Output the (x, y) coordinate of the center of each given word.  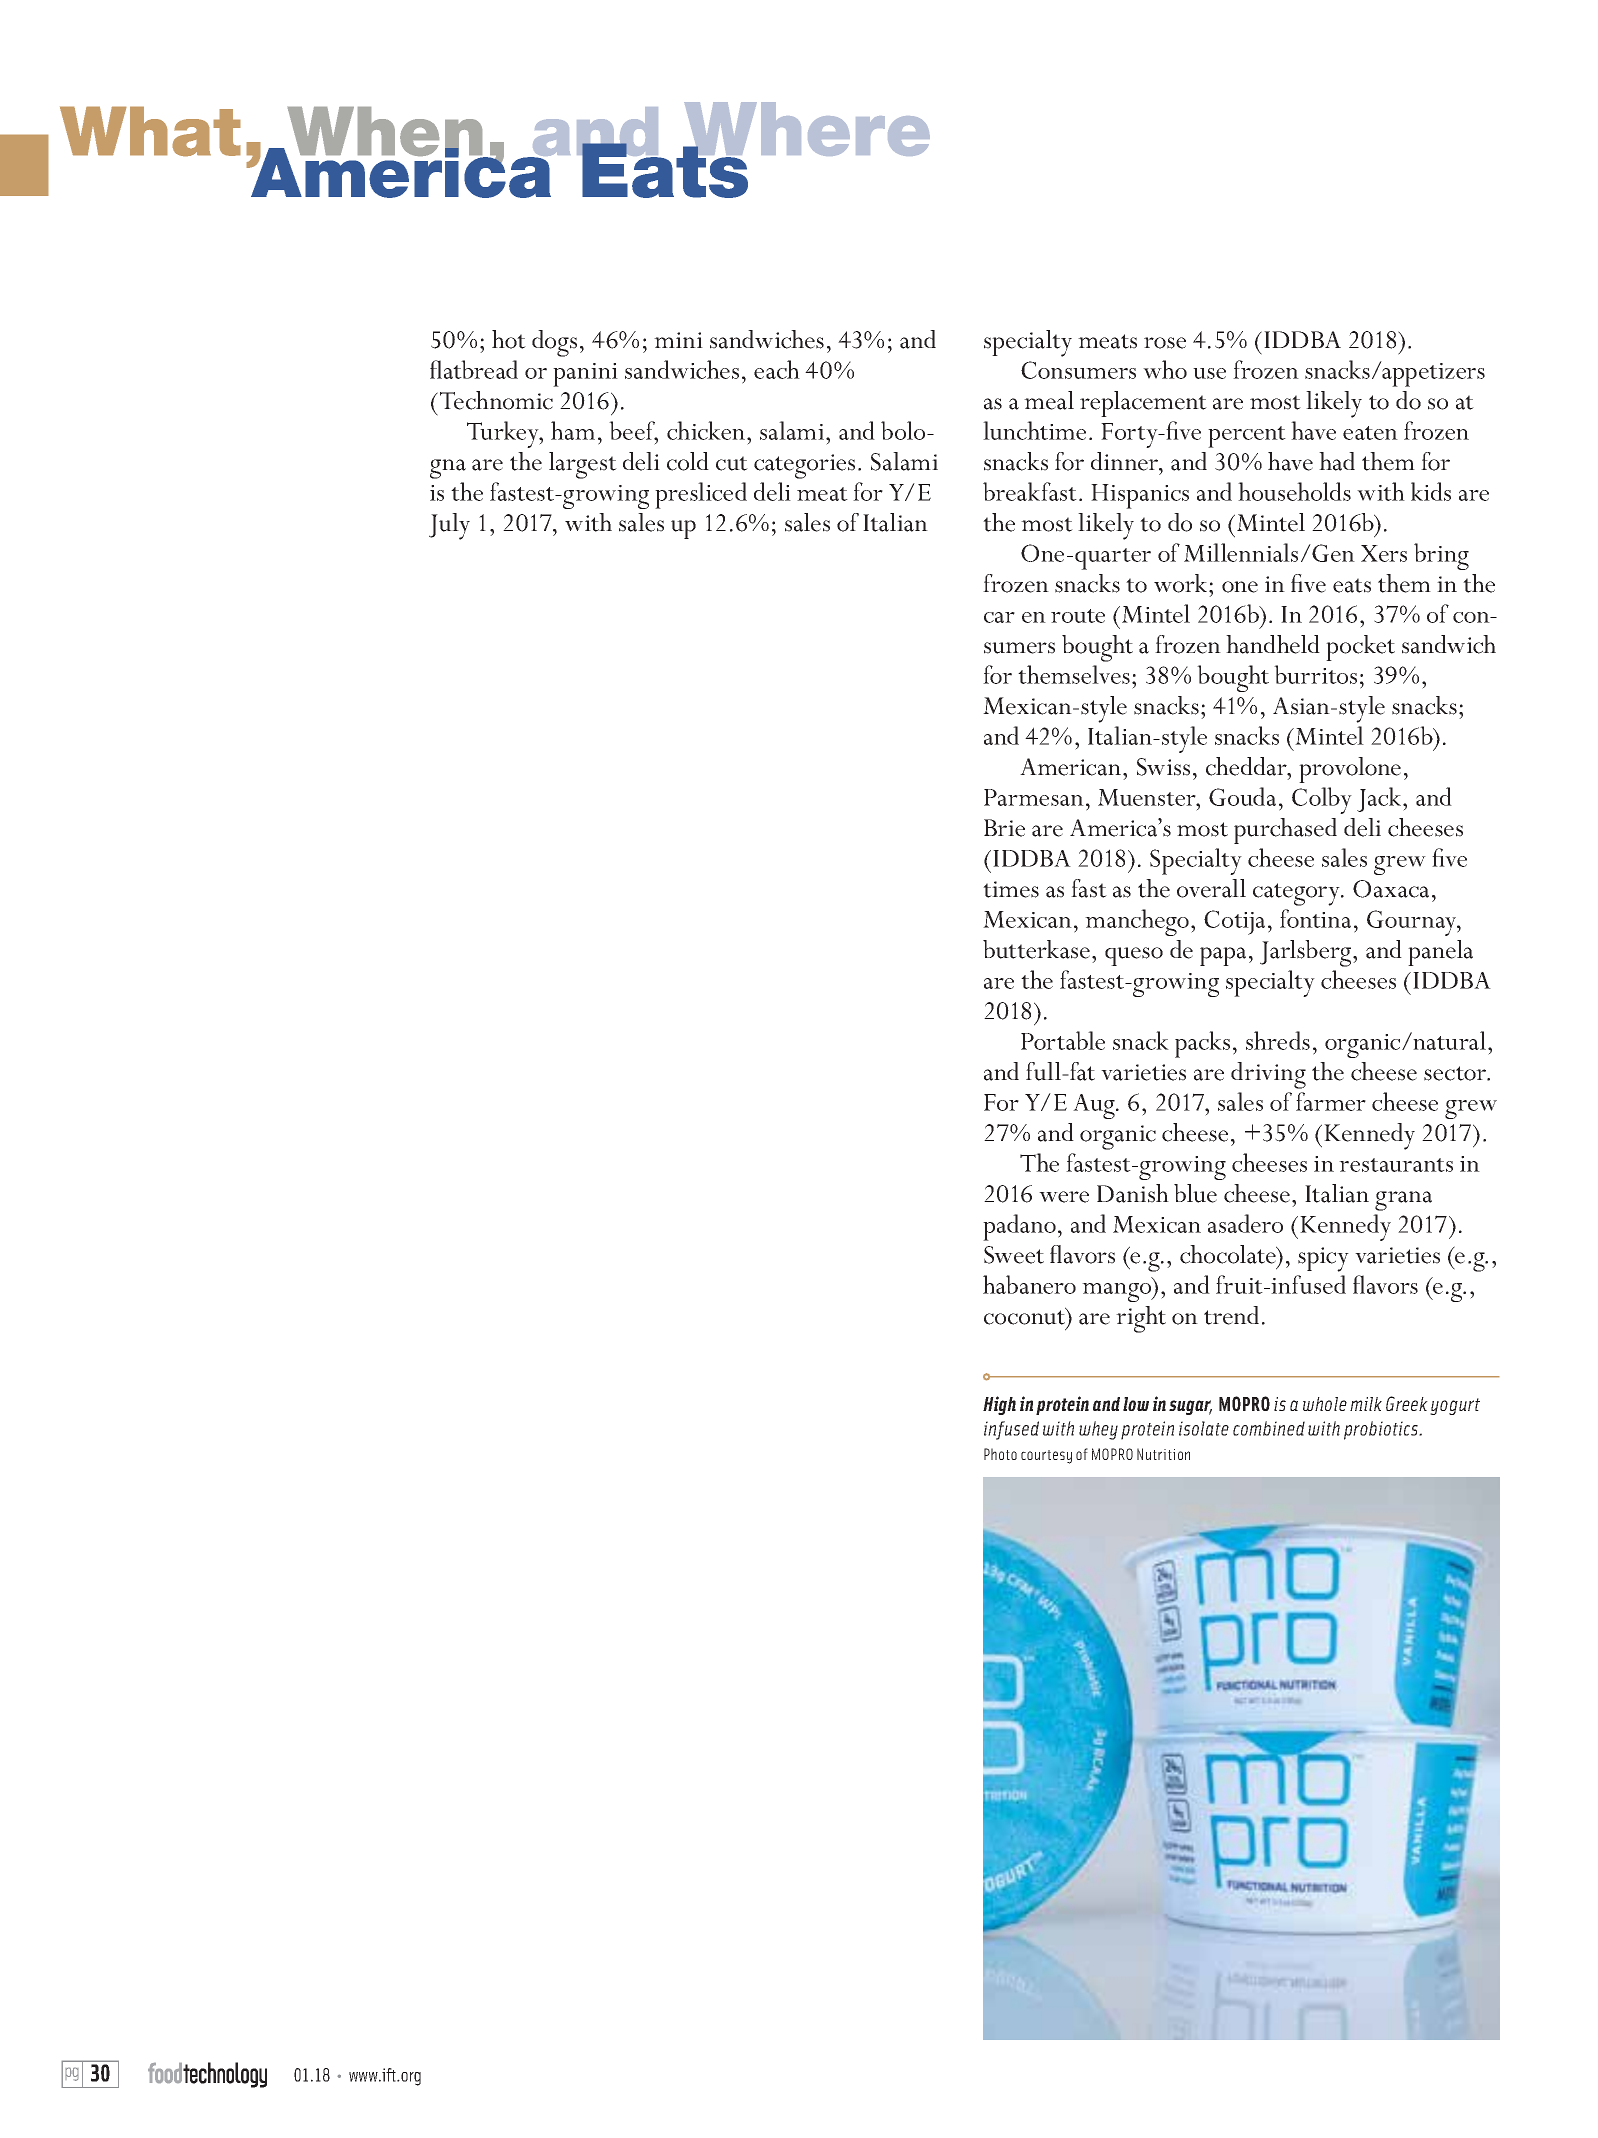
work (1182, 583)
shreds (1278, 1040)
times (1011, 889)
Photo (1000, 1454)
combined (1269, 1428)
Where (806, 130)
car (999, 617)
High (999, 1405)
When (385, 133)
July (449, 526)
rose (1165, 343)
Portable (1063, 1040)
